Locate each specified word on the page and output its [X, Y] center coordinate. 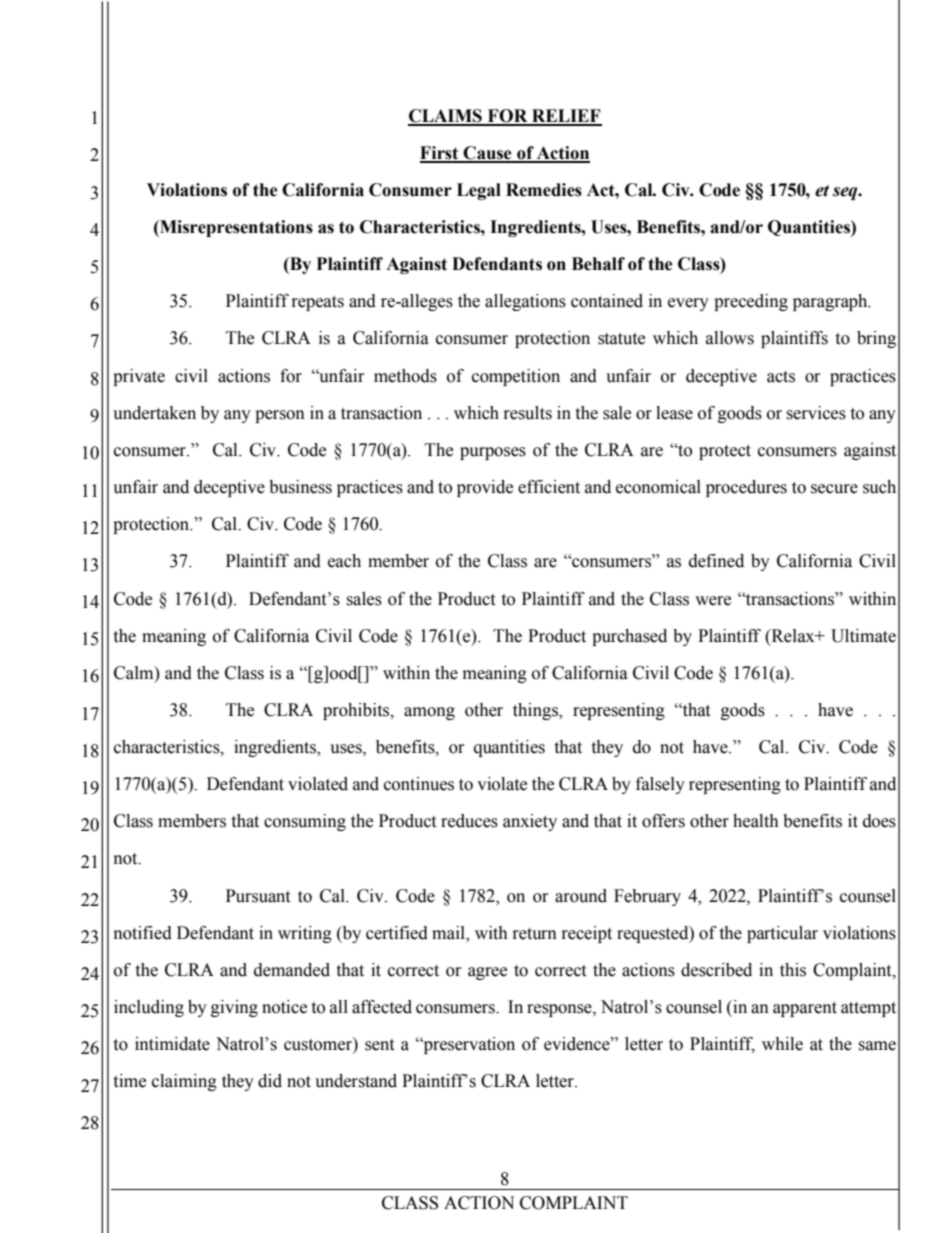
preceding [751, 302]
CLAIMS [446, 117]
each [344, 561]
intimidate [172, 1044]
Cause [488, 154]
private [139, 377]
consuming [305, 822]
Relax [793, 636]
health [756, 821]
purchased [629, 637]
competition [516, 377]
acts [781, 377]
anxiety [530, 822]
